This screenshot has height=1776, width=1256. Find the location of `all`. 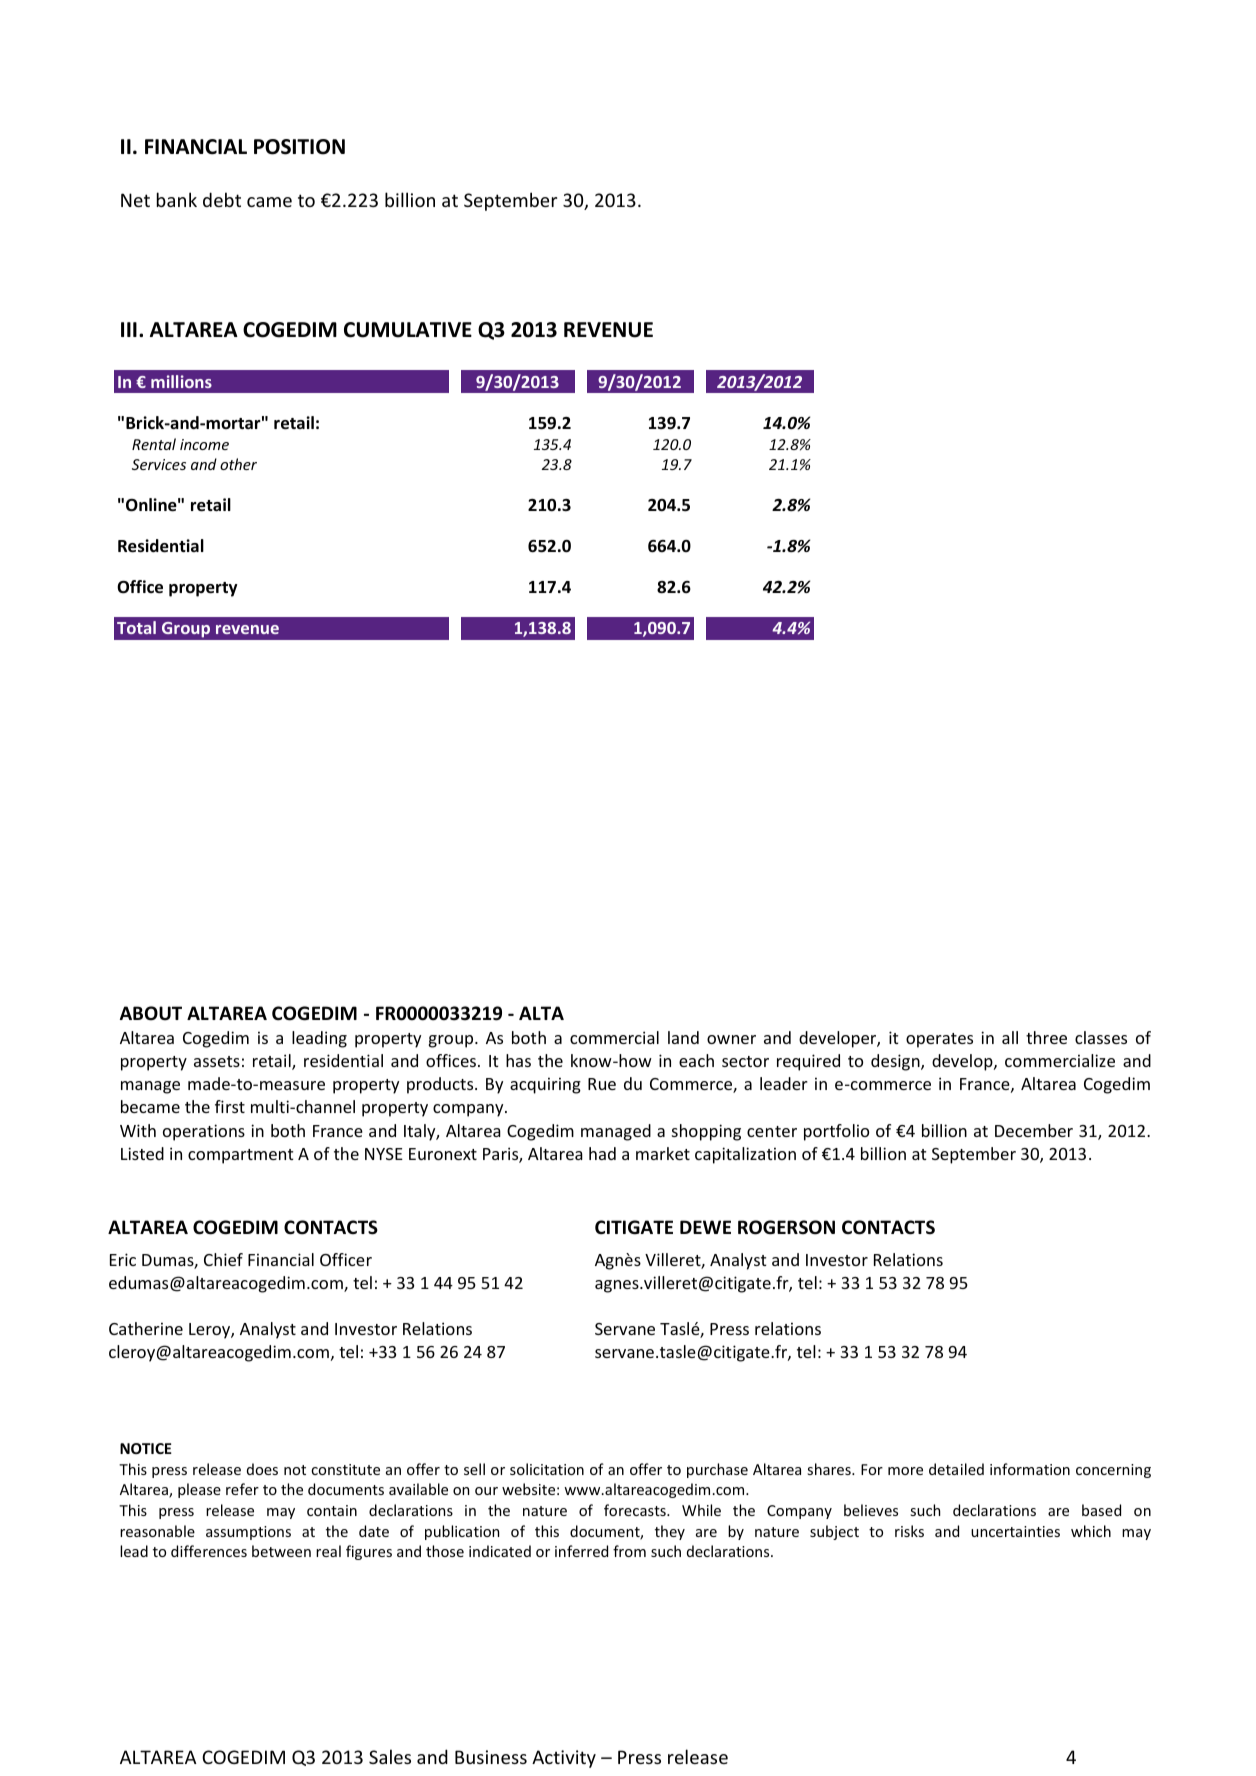

all is located at coordinates (1010, 1037).
